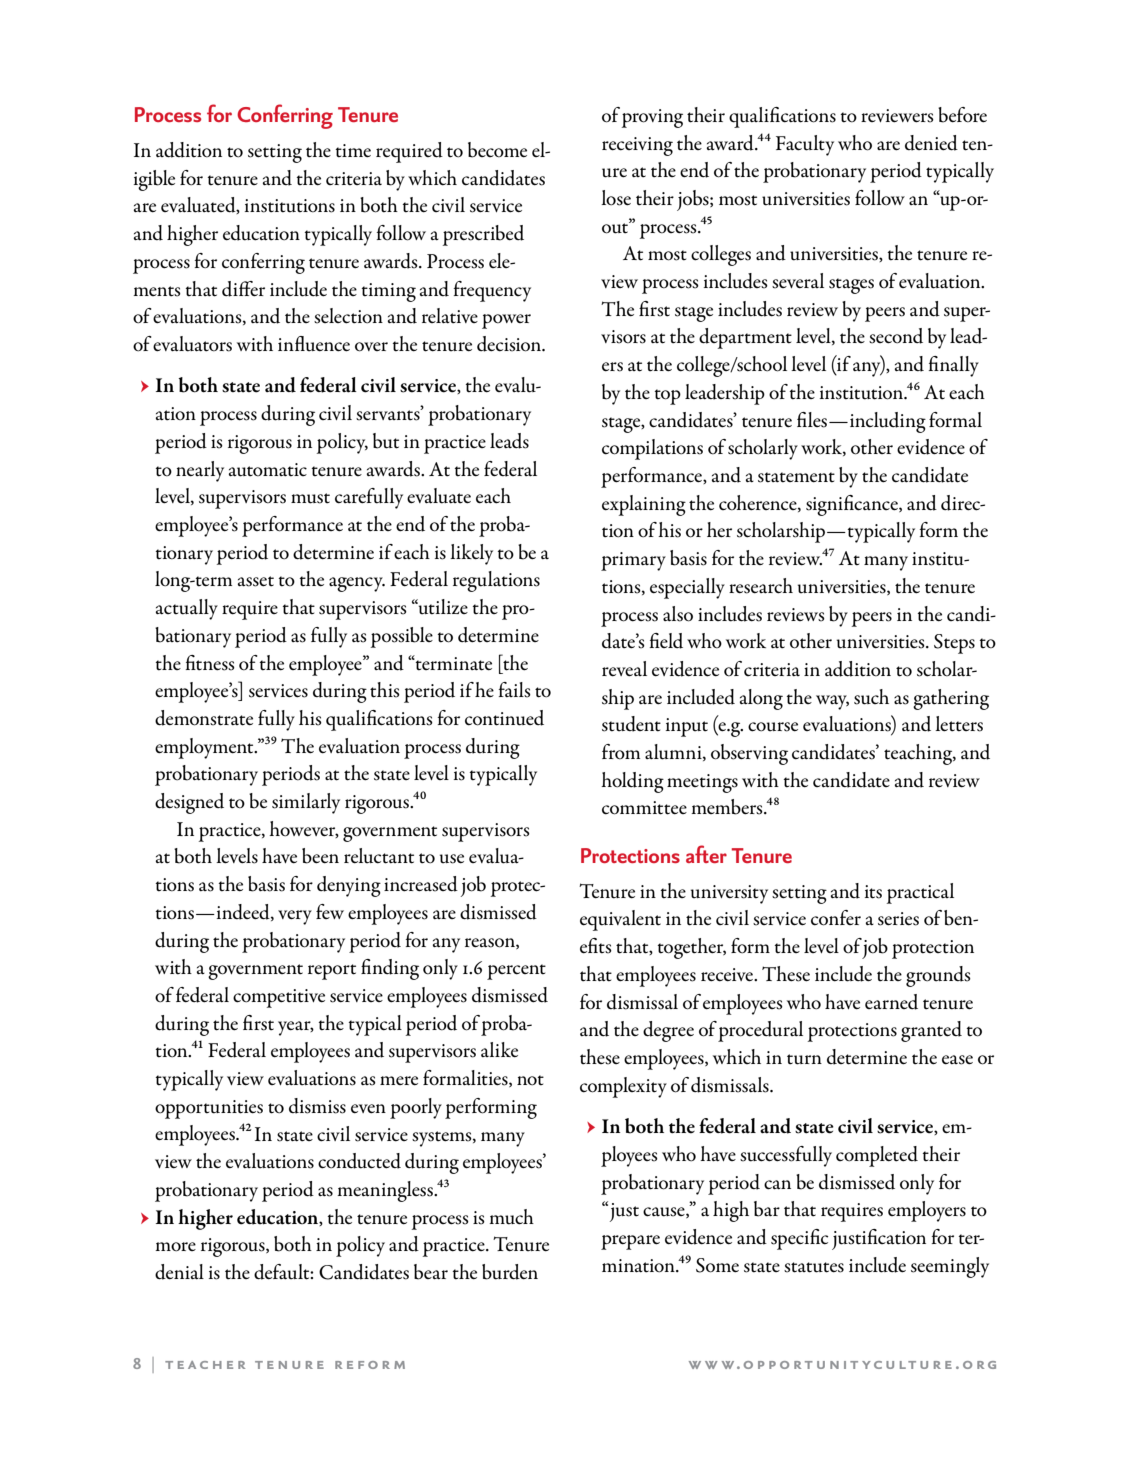  I want to click on prepare, so click(630, 1242).
